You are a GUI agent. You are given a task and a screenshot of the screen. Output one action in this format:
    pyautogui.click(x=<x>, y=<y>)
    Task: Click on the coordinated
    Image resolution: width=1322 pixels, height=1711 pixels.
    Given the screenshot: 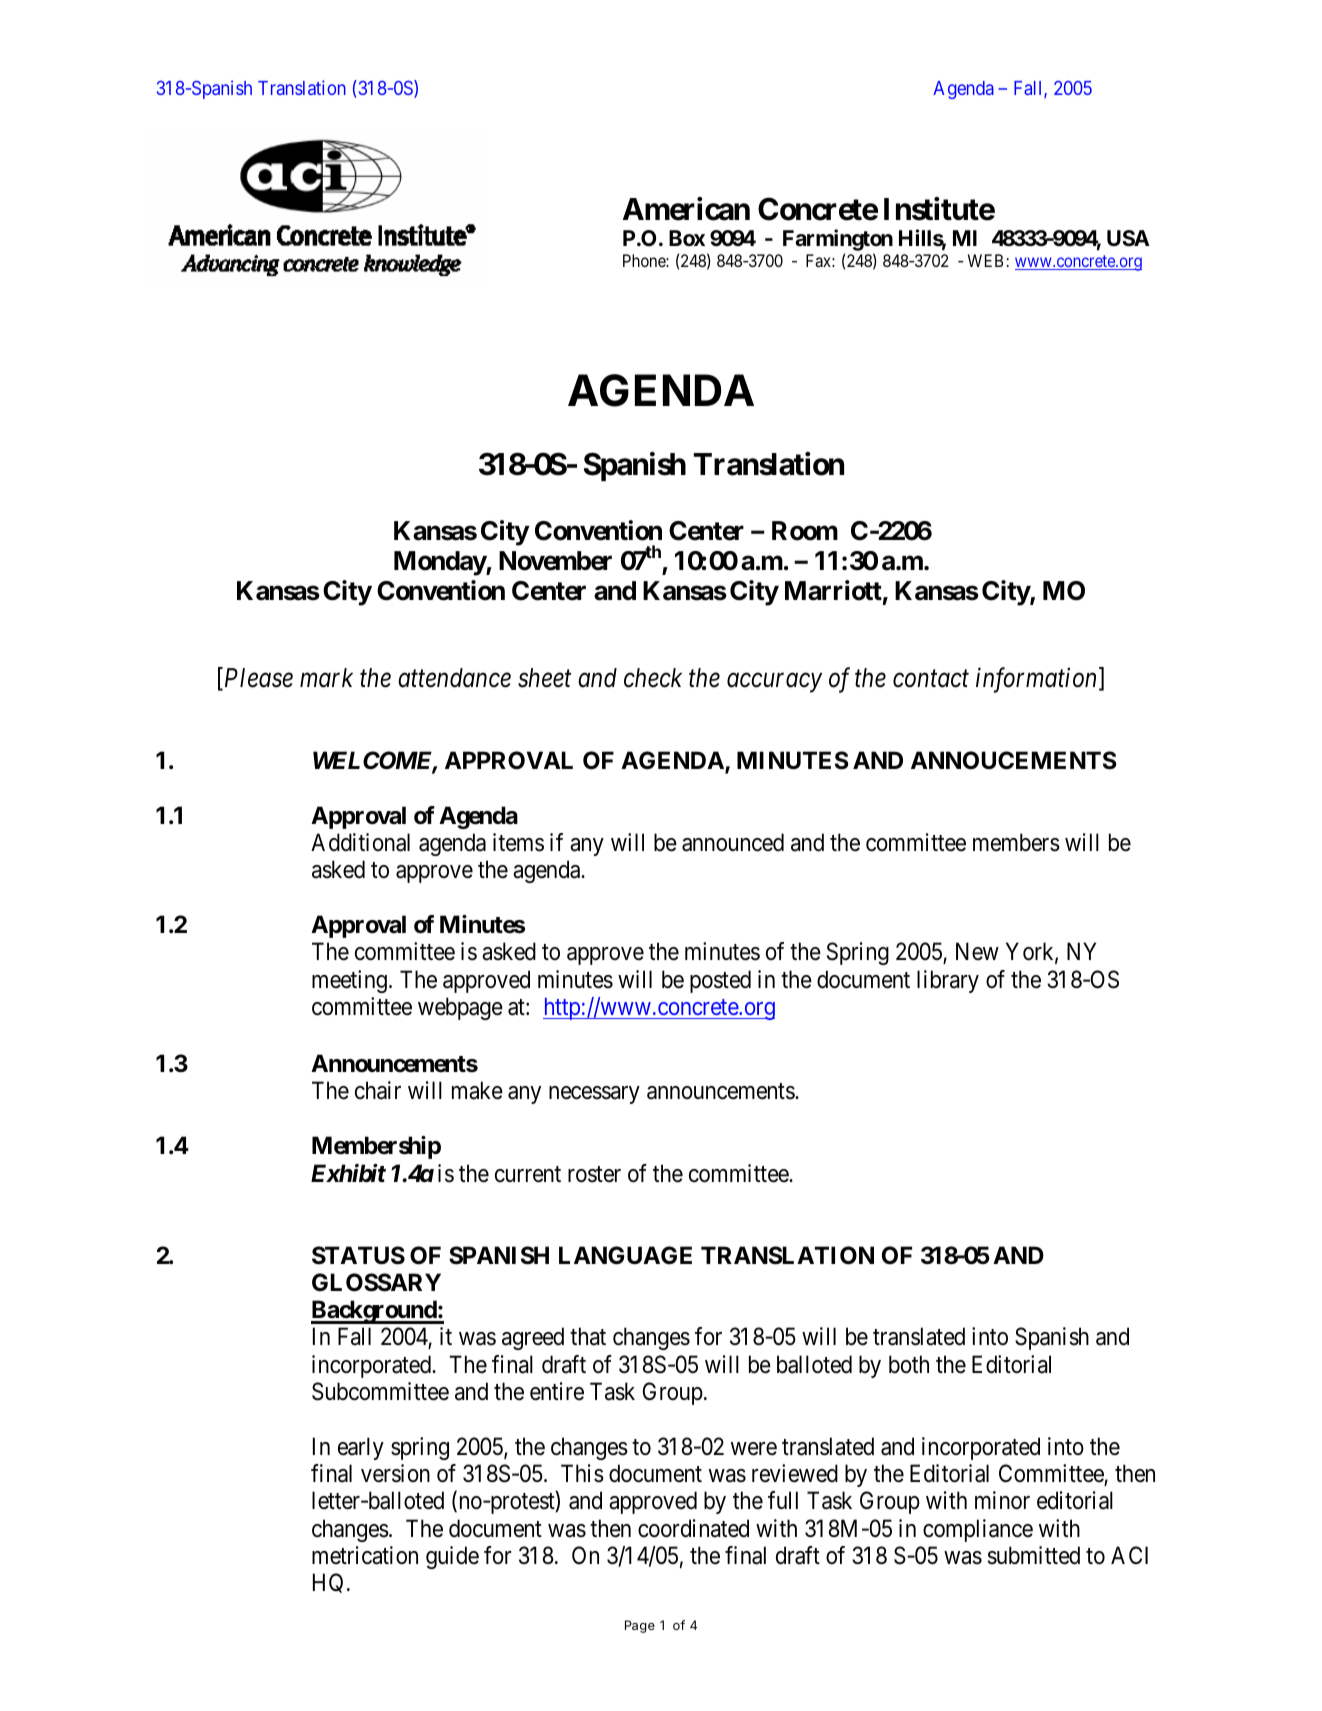 What is the action you would take?
    pyautogui.click(x=693, y=1528)
